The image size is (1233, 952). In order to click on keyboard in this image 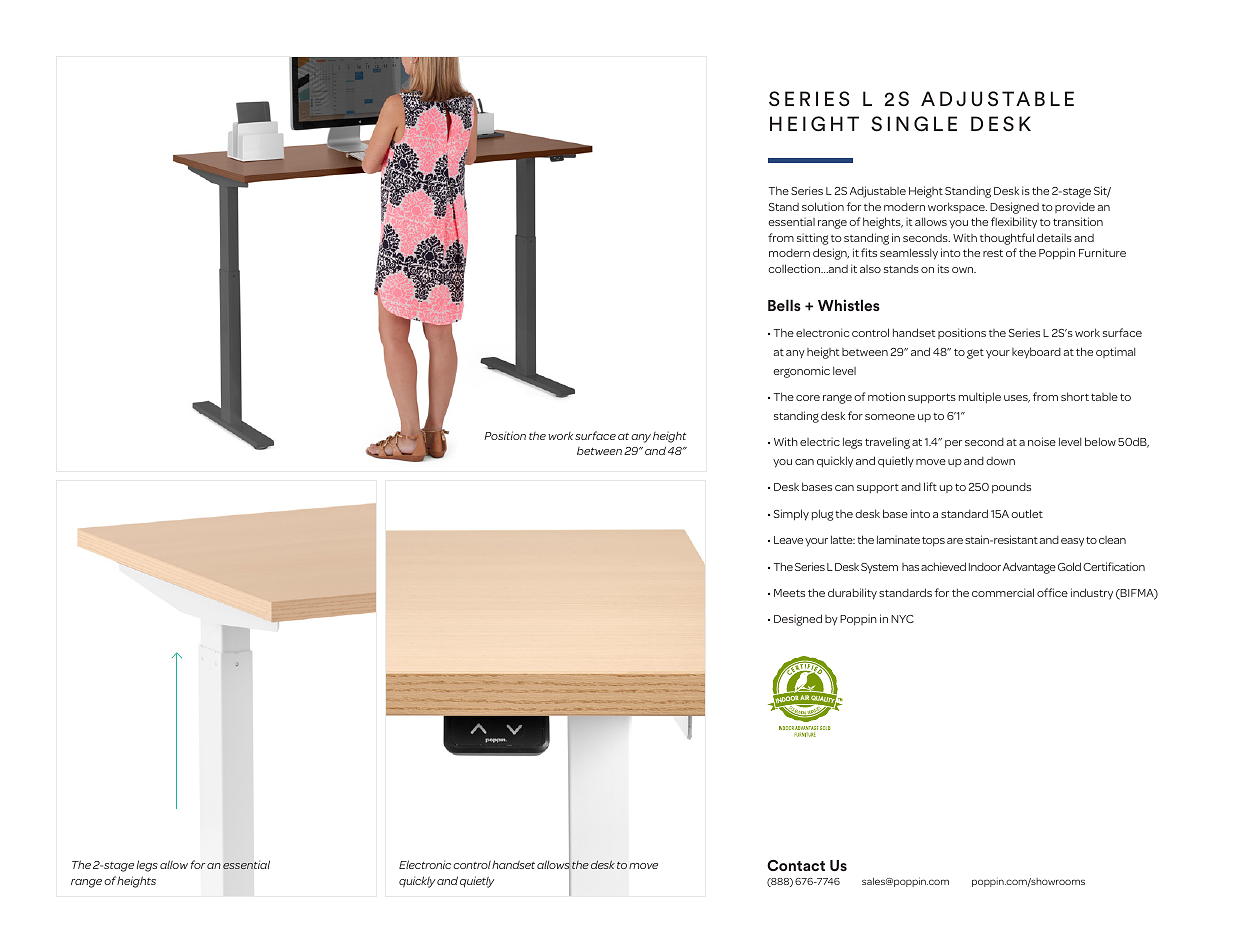, I will do `click(1036, 352)`.
